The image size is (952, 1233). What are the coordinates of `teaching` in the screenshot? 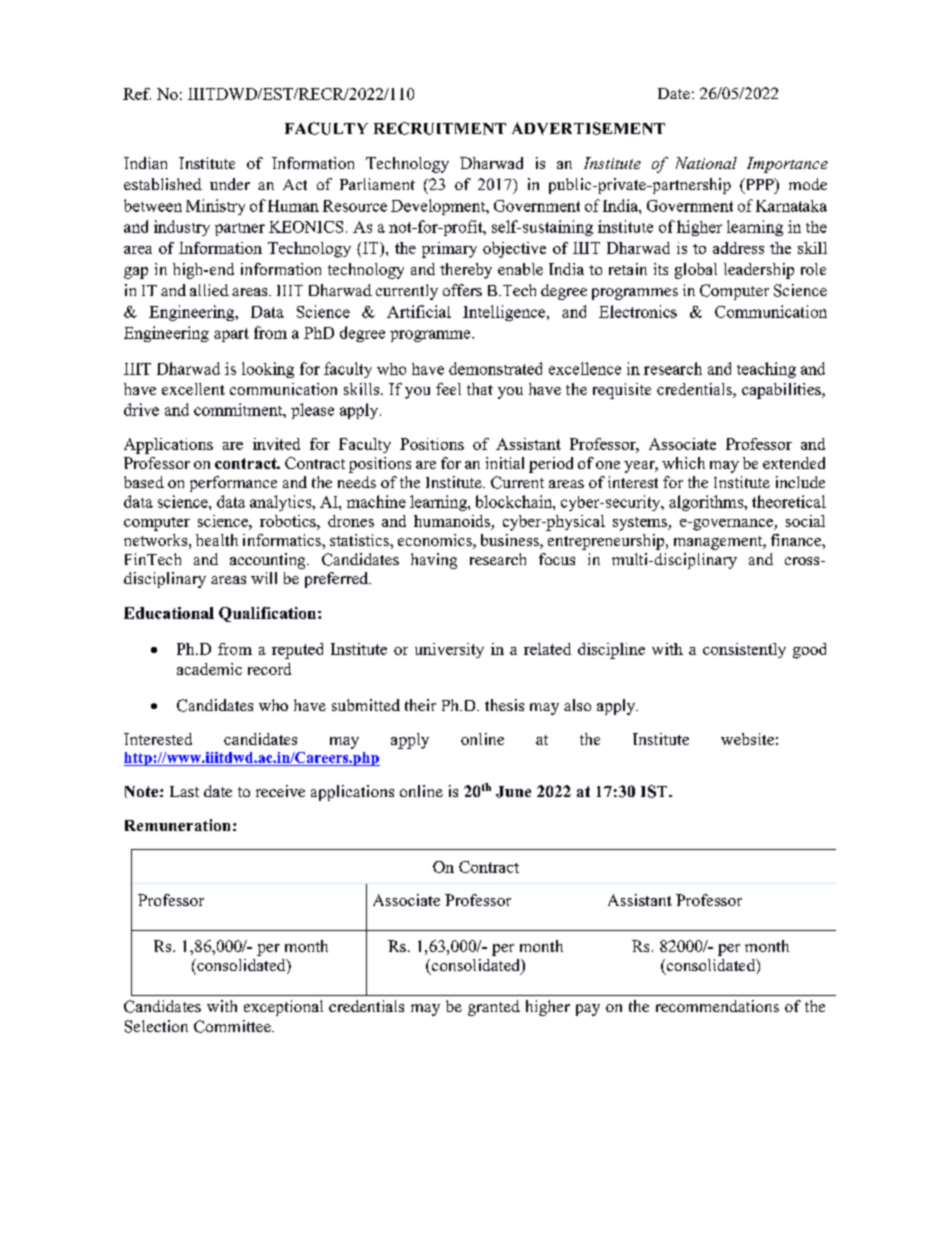 It's located at (766, 370).
